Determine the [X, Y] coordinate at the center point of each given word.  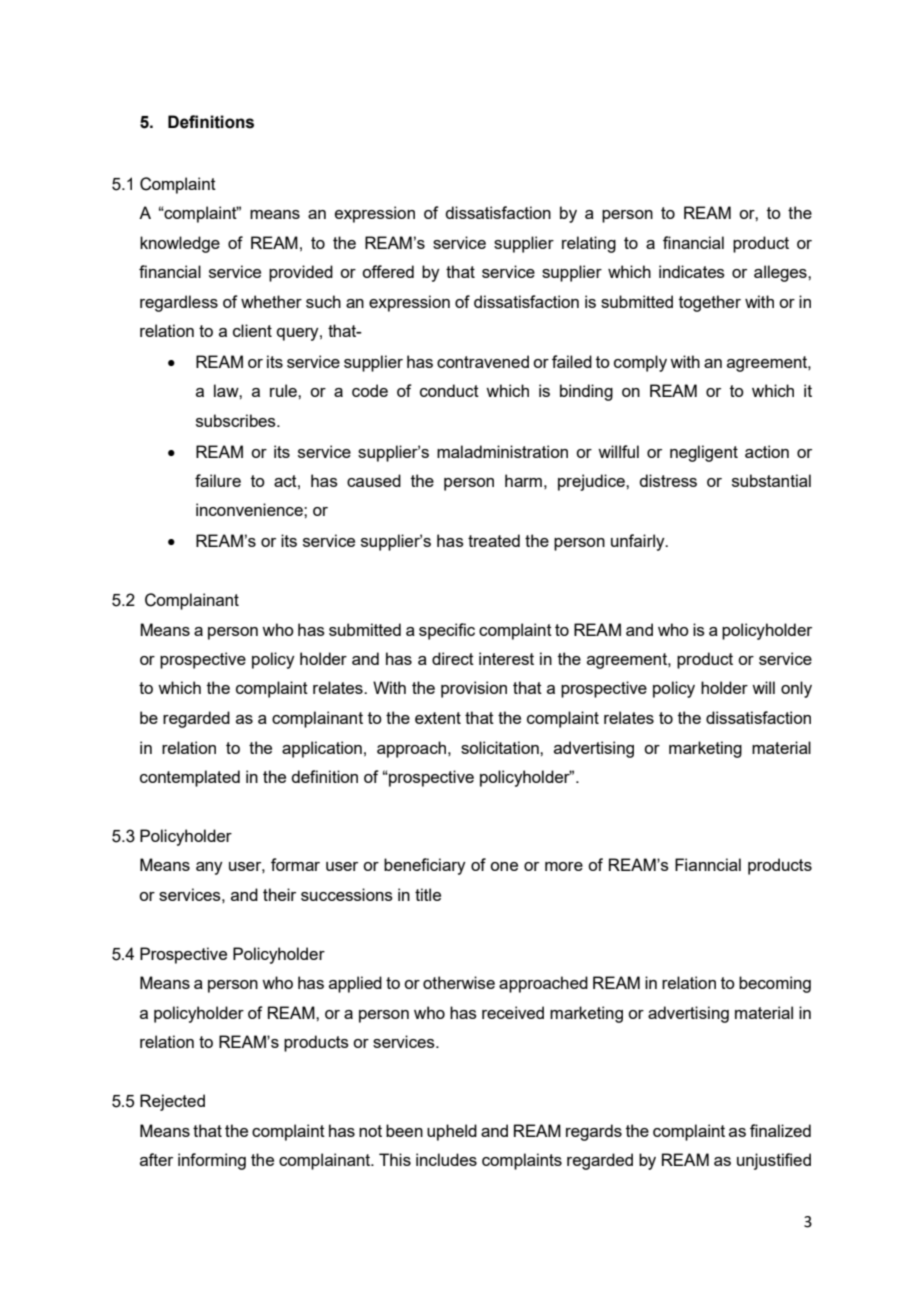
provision [474, 689]
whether [271, 301]
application [322, 749]
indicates [692, 271]
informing [212, 1161]
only [796, 689]
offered [388, 271]
